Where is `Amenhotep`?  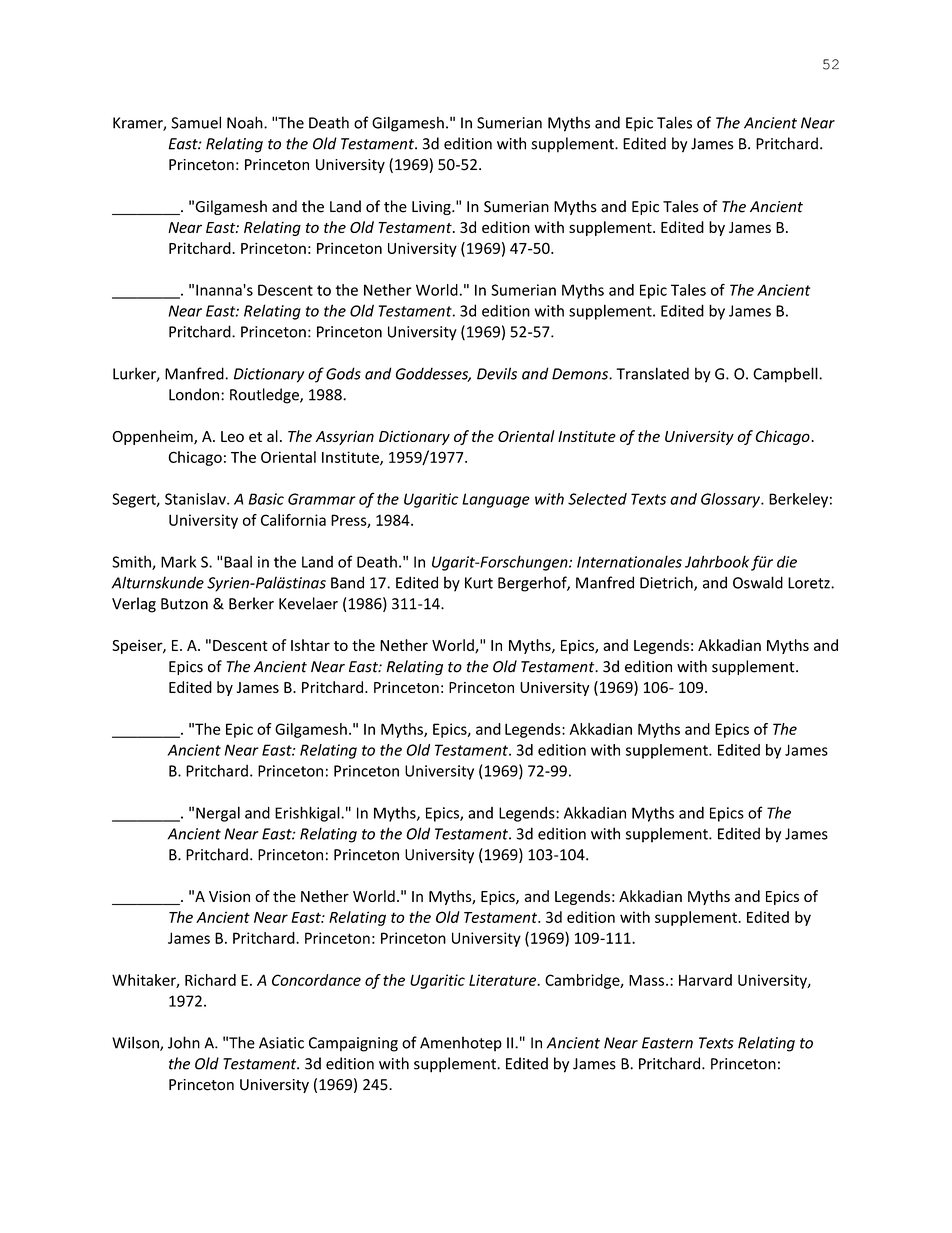
Amenhotep is located at coordinates (461, 1044).
